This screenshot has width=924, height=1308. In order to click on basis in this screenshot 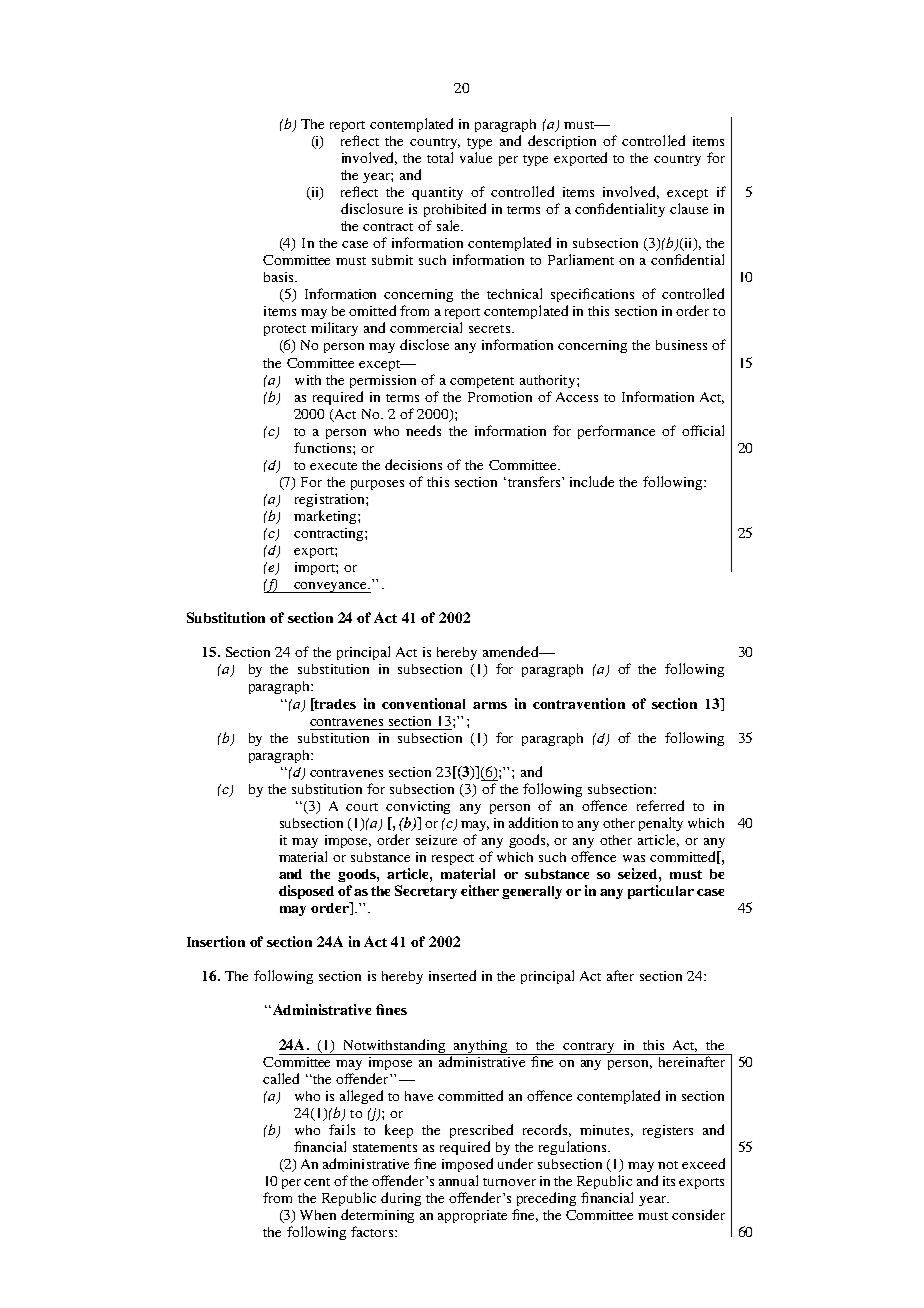, I will do `click(280, 277)`.
